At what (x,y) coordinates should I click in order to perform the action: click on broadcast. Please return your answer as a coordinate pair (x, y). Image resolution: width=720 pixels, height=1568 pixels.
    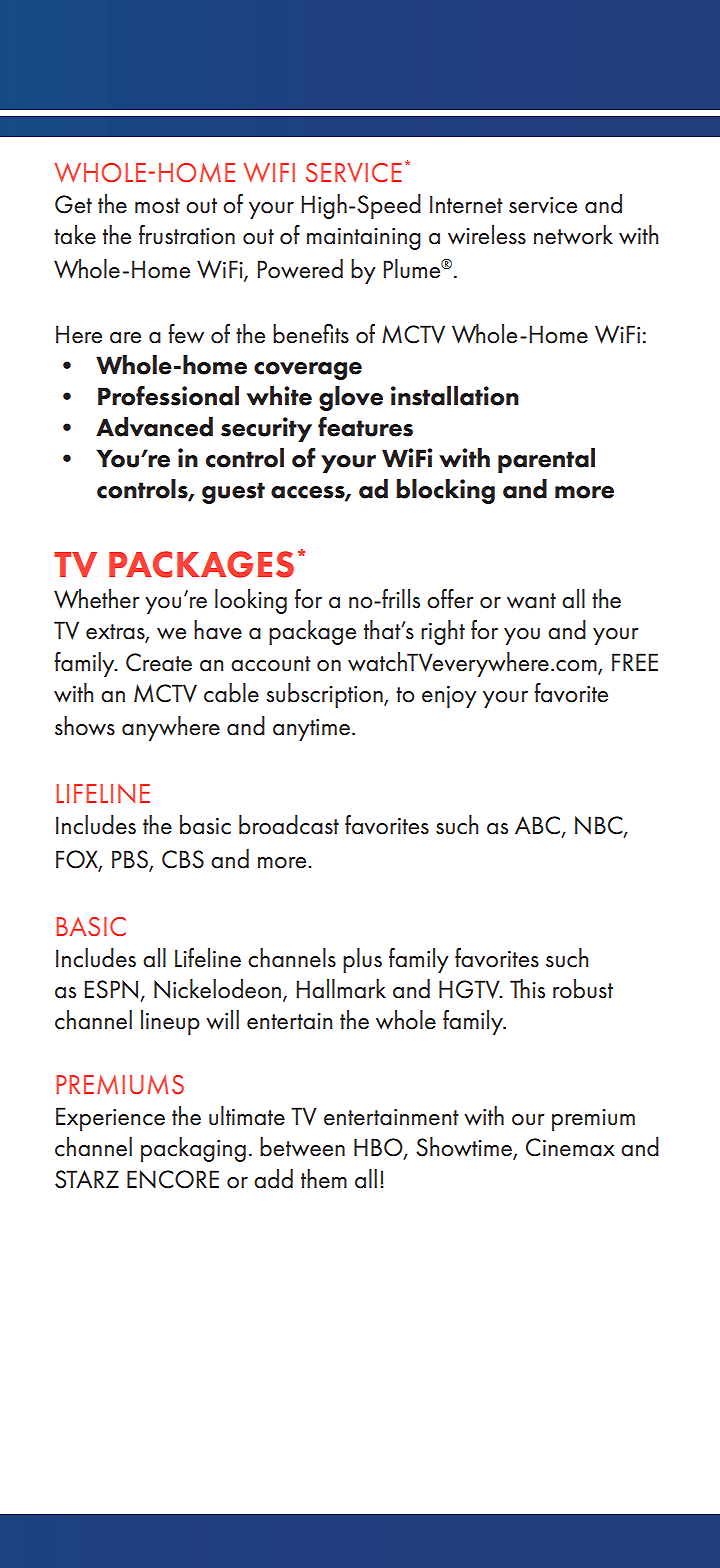
    Looking at the image, I should click on (289, 825).
